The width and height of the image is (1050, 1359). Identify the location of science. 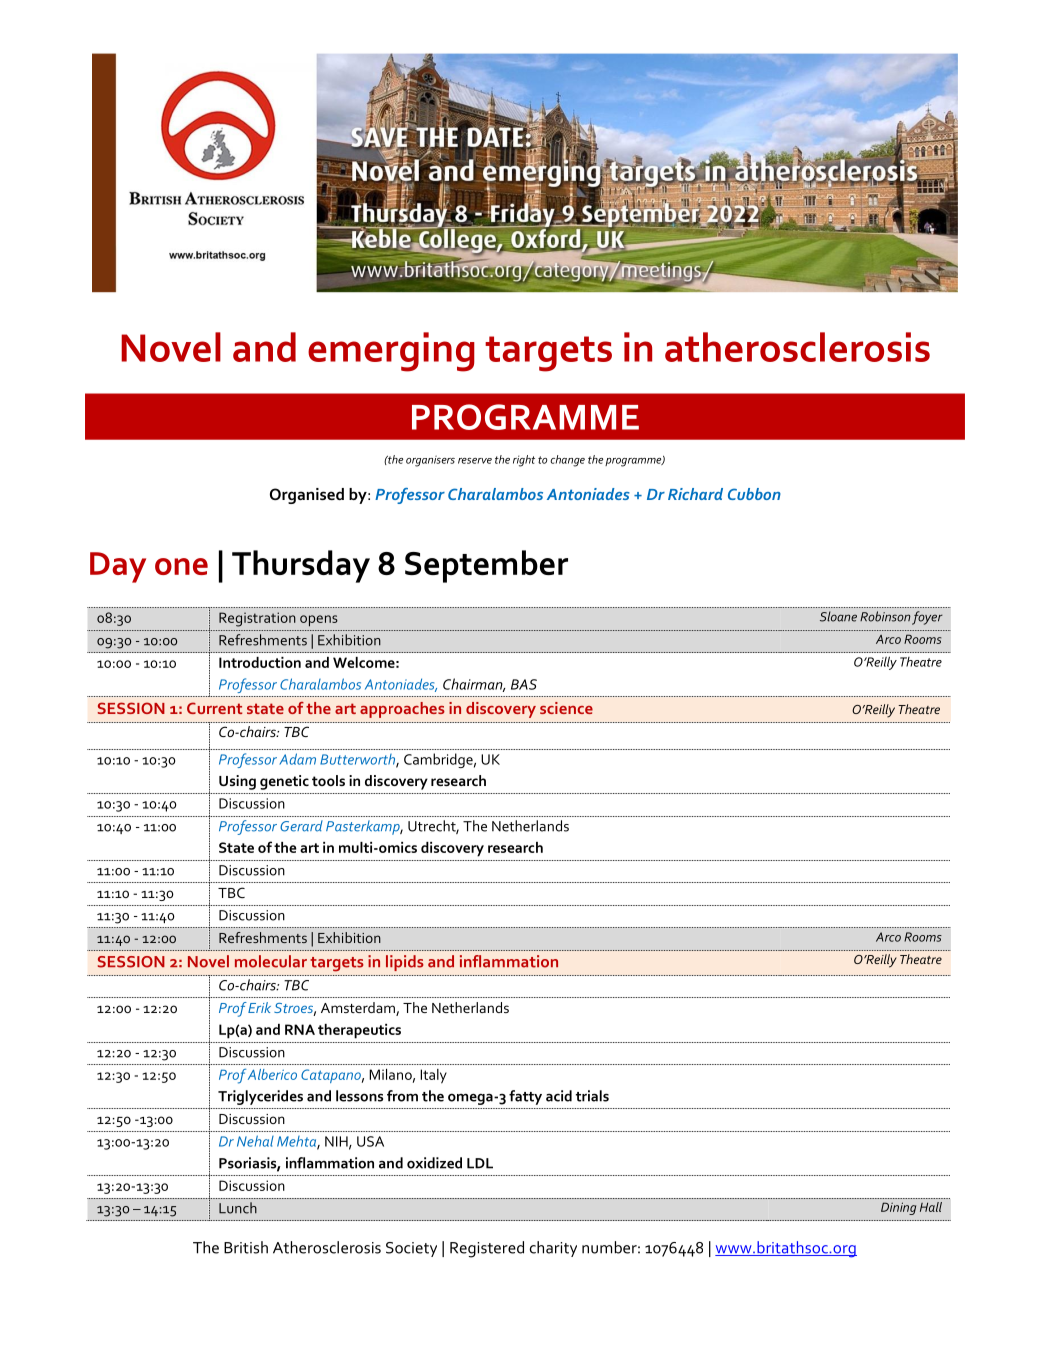
(566, 708).
